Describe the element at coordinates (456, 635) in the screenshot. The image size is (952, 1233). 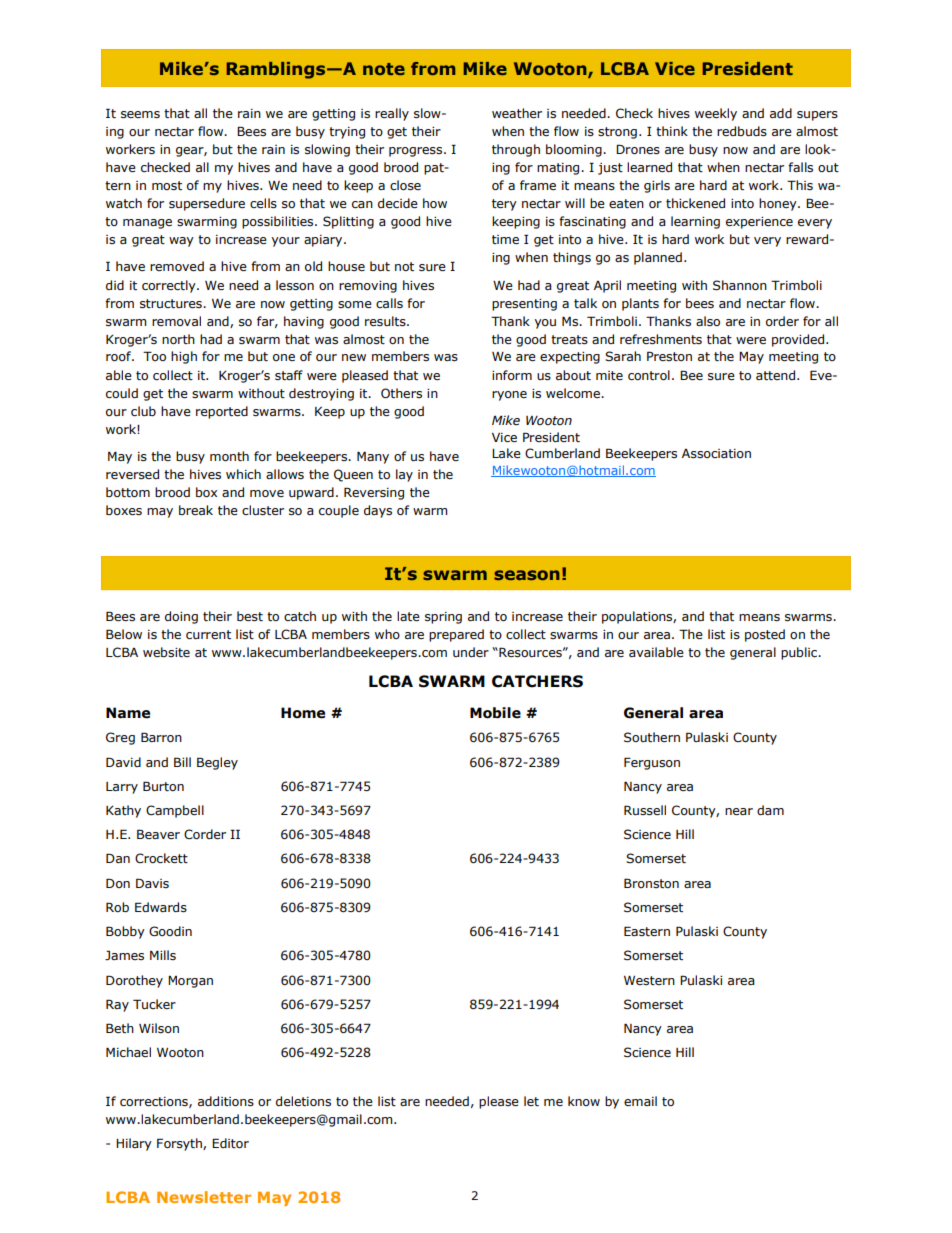
I see `prepared` at that location.
